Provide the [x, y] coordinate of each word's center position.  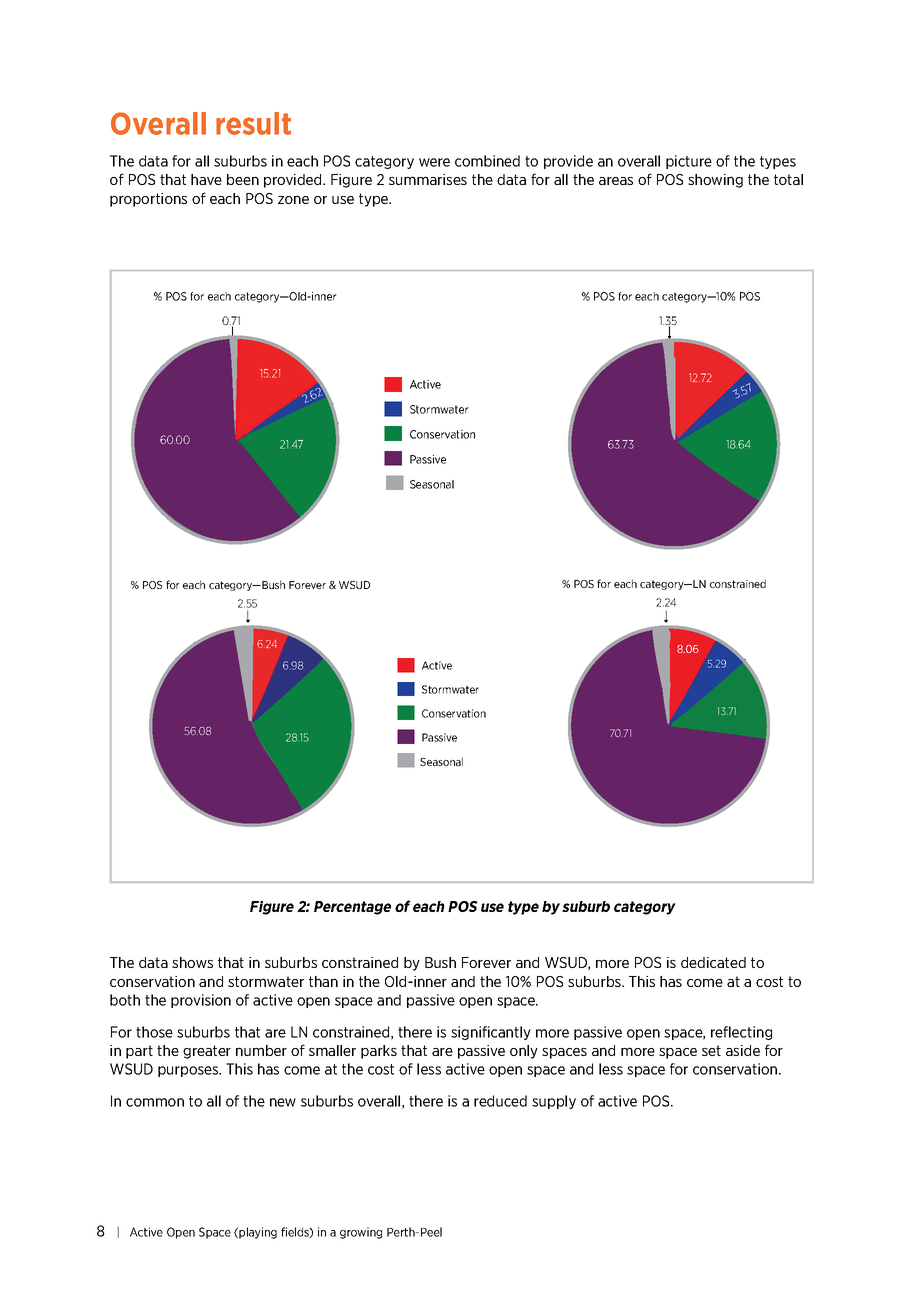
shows [192, 962]
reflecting [741, 1033]
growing [361, 1233]
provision [201, 1001]
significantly [491, 1033]
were [434, 162]
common [155, 1102]
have [206, 179]
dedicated [713, 962]
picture [689, 162]
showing [715, 181]
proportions [148, 200]
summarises [428, 179]
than [323, 981]
